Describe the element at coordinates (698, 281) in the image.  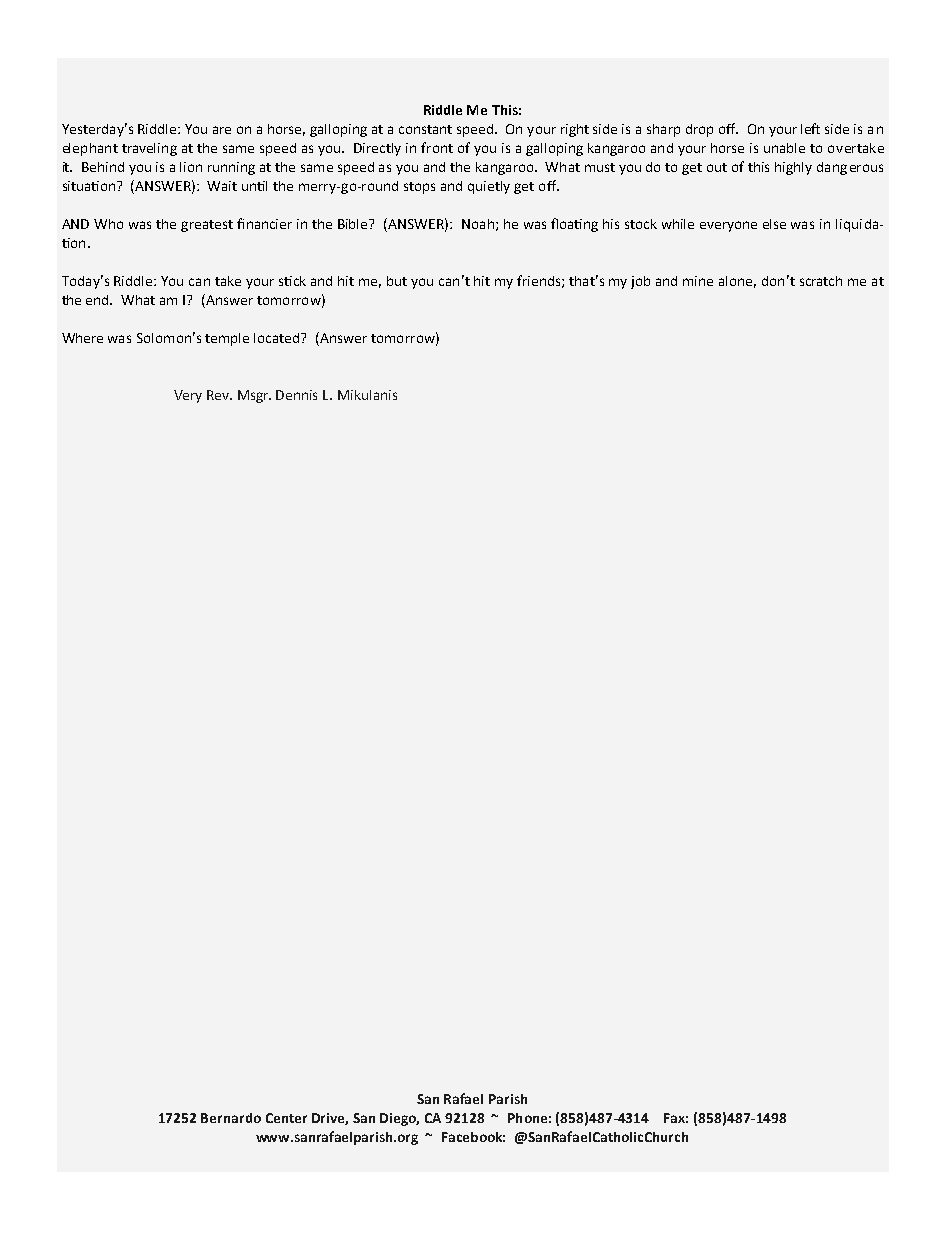
I see `mine` at that location.
